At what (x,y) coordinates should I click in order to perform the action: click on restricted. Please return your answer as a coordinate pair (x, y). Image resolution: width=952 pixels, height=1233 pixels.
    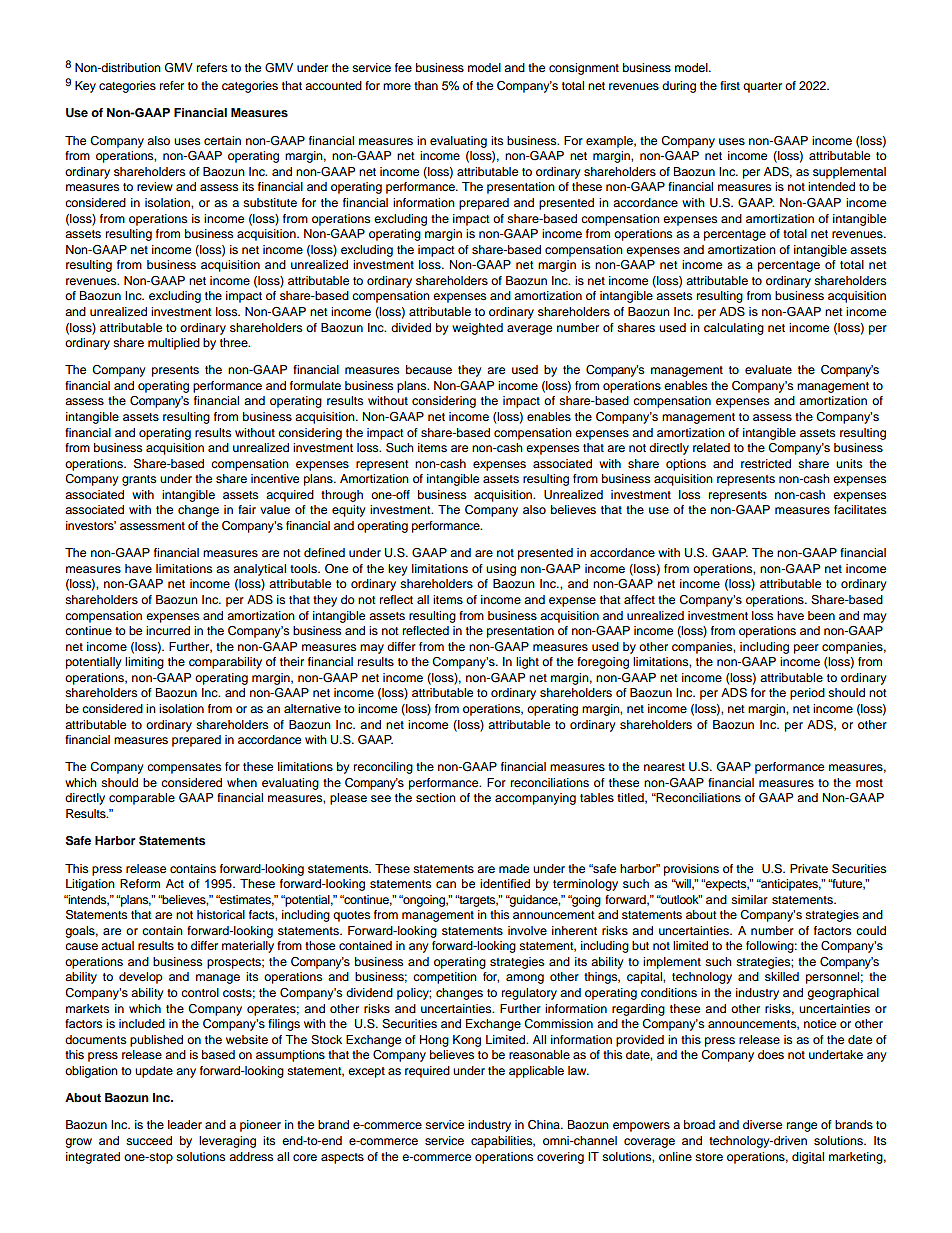
    Looking at the image, I should click on (766, 463).
